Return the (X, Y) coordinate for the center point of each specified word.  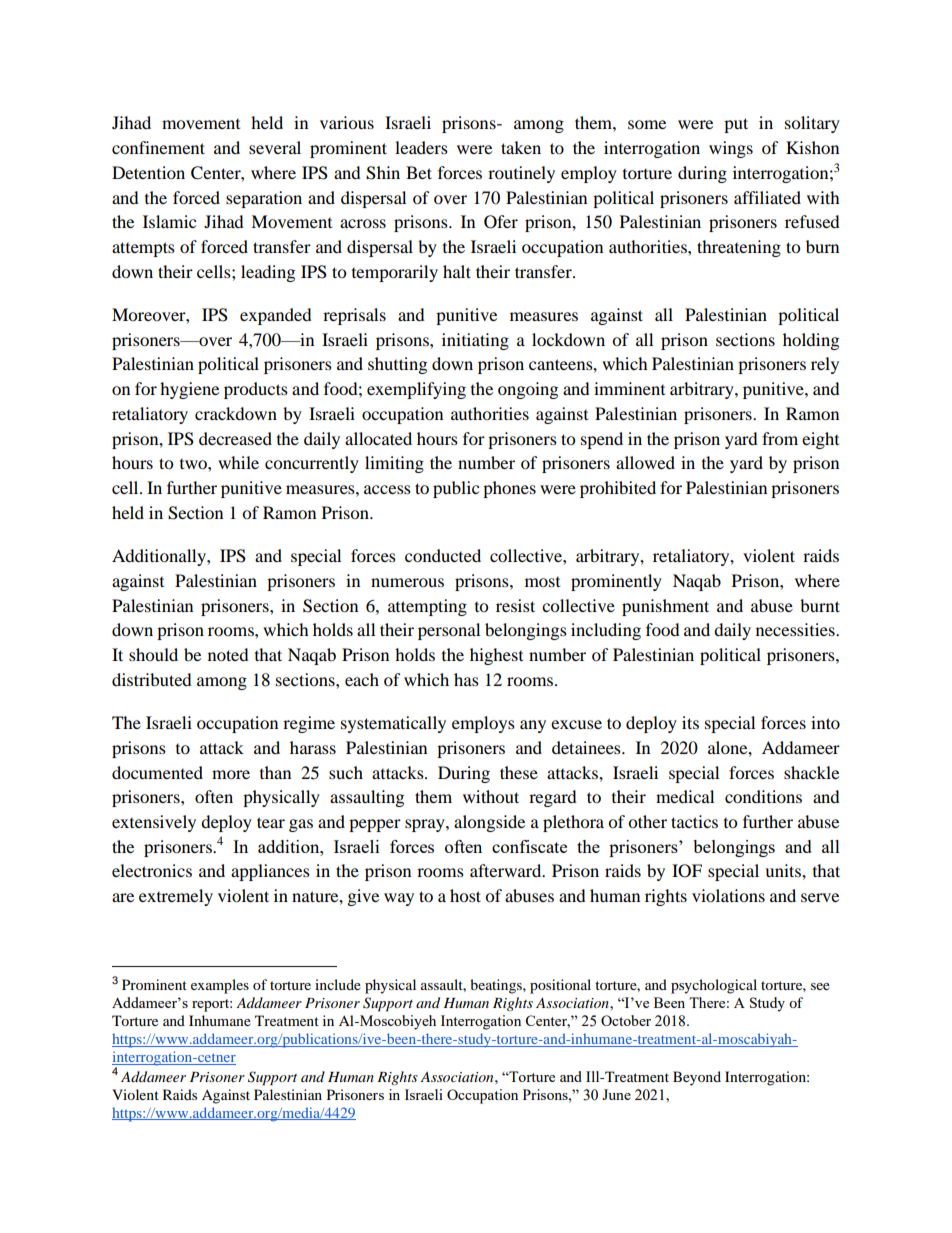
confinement (158, 147)
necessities (796, 629)
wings (731, 149)
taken (521, 147)
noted (228, 654)
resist (515, 605)
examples (220, 986)
